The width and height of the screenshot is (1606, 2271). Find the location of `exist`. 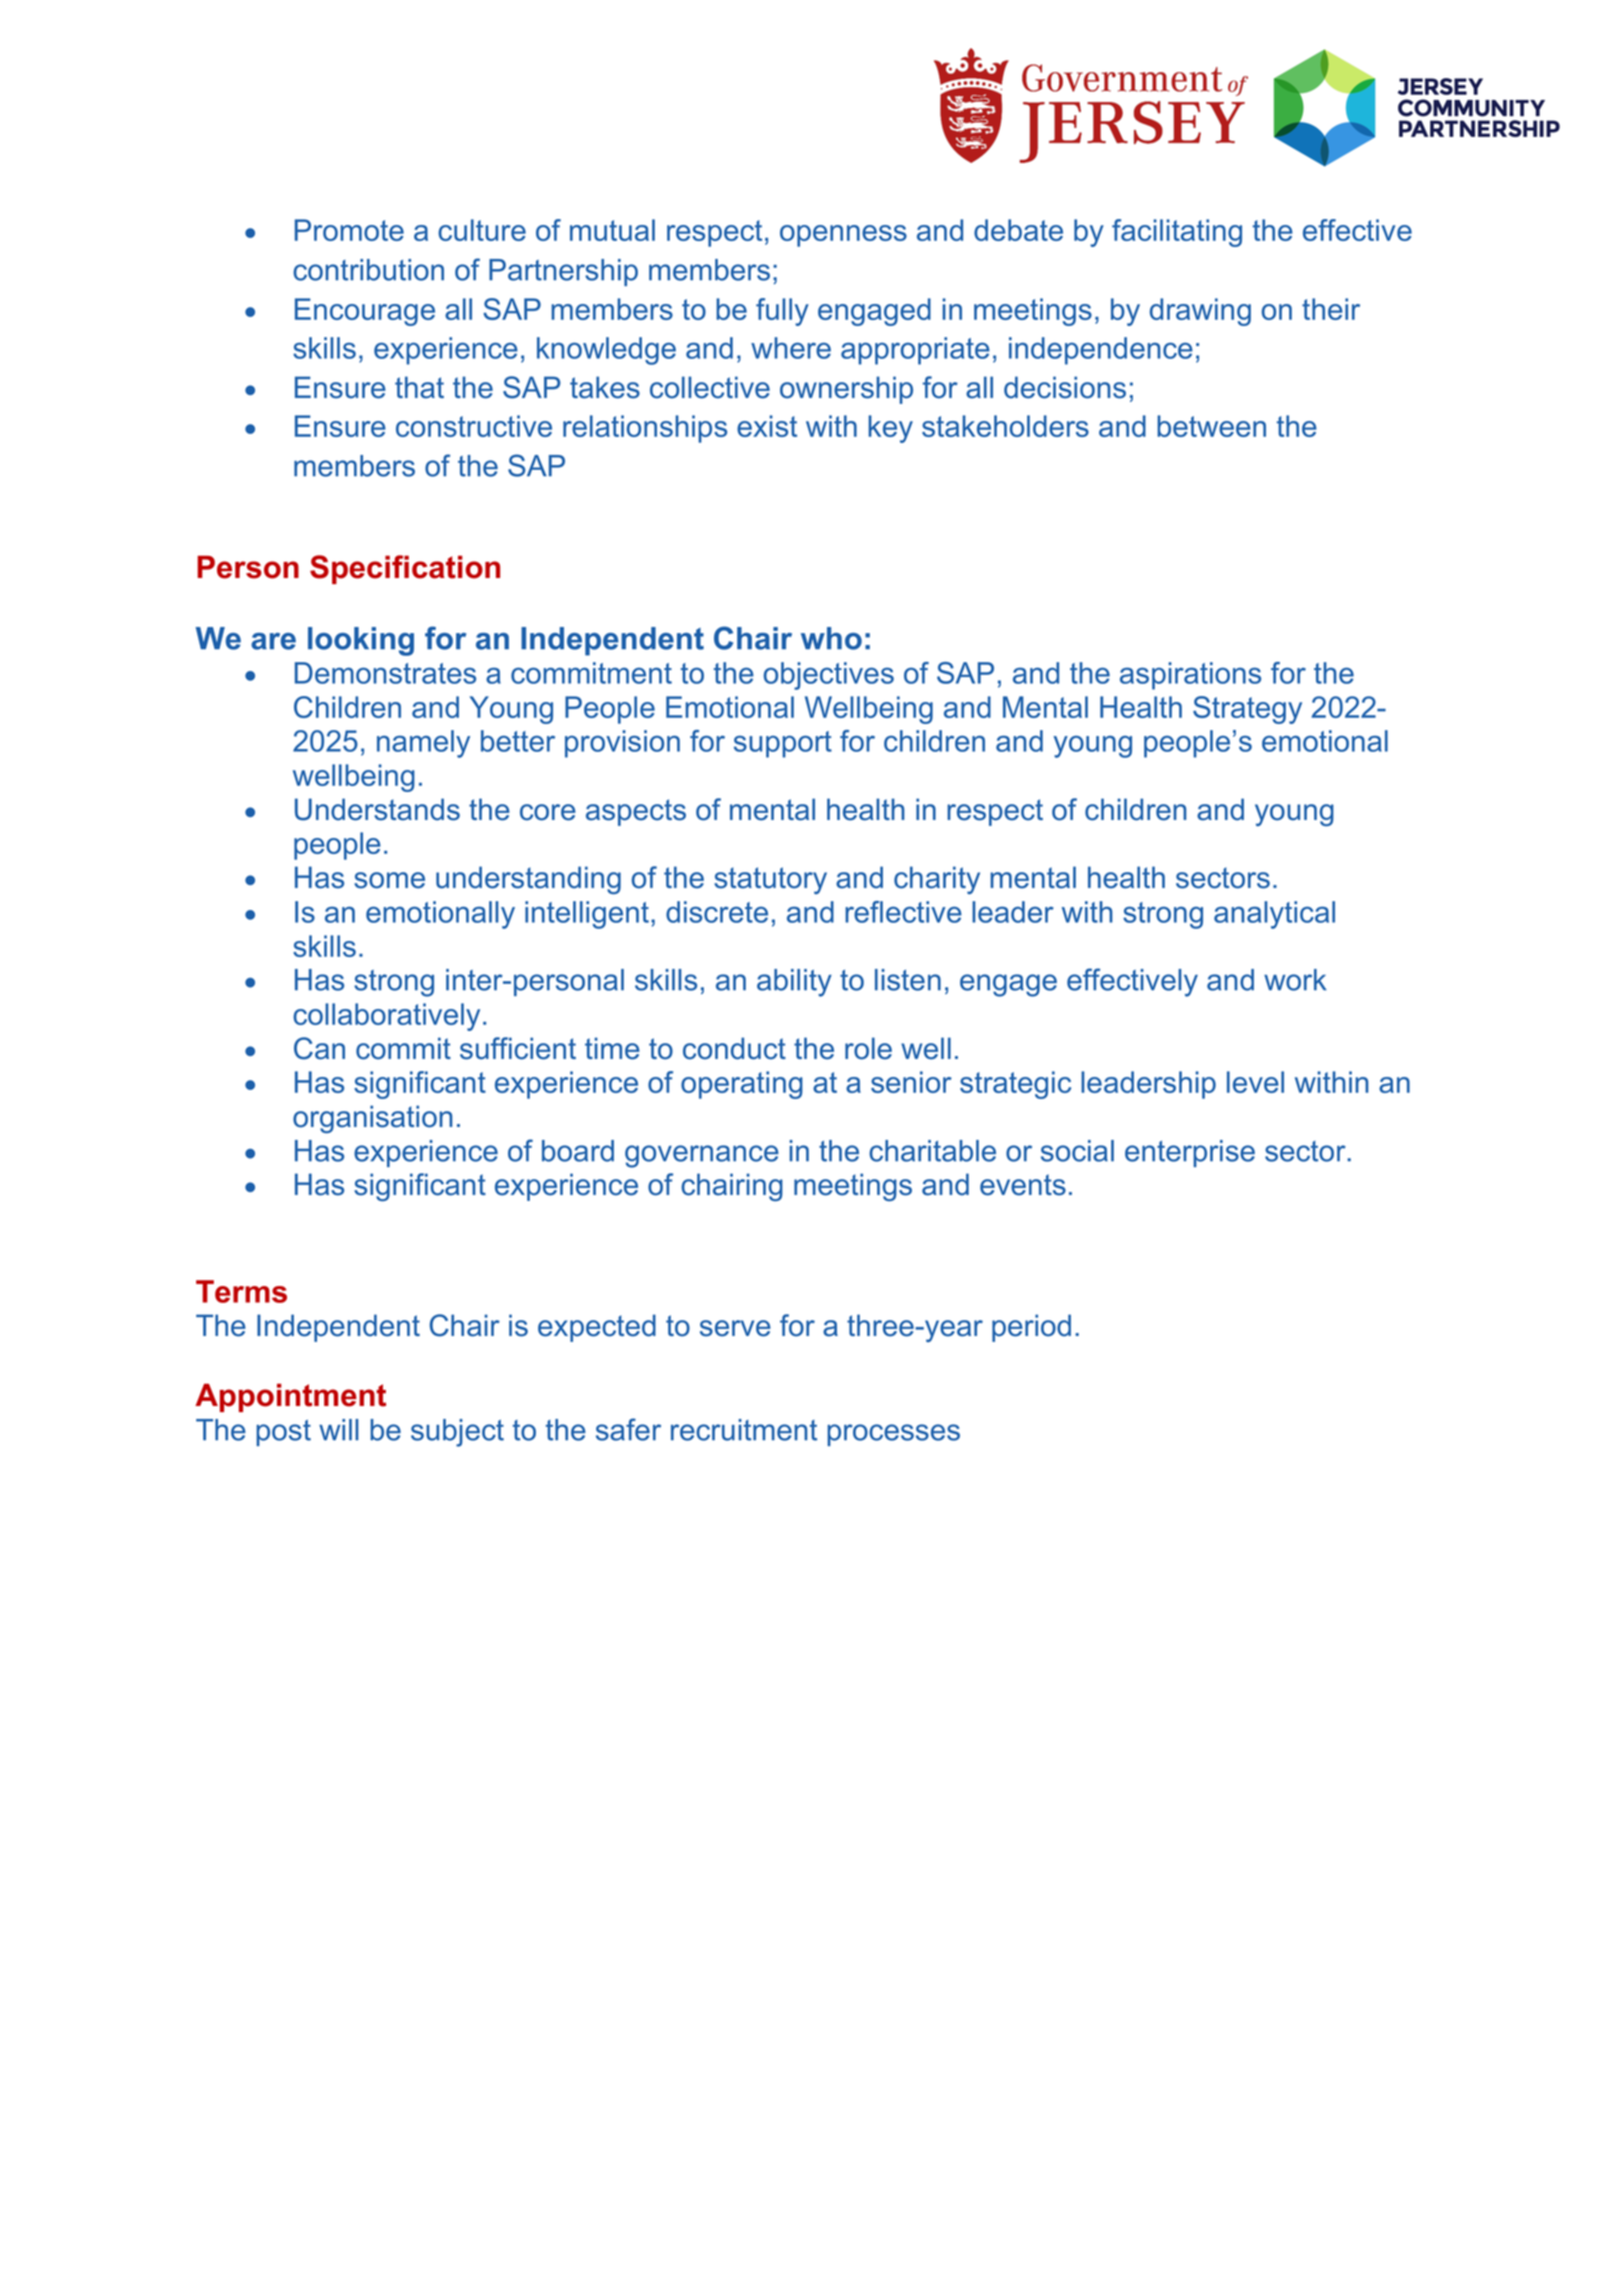

exist is located at coordinates (767, 426).
